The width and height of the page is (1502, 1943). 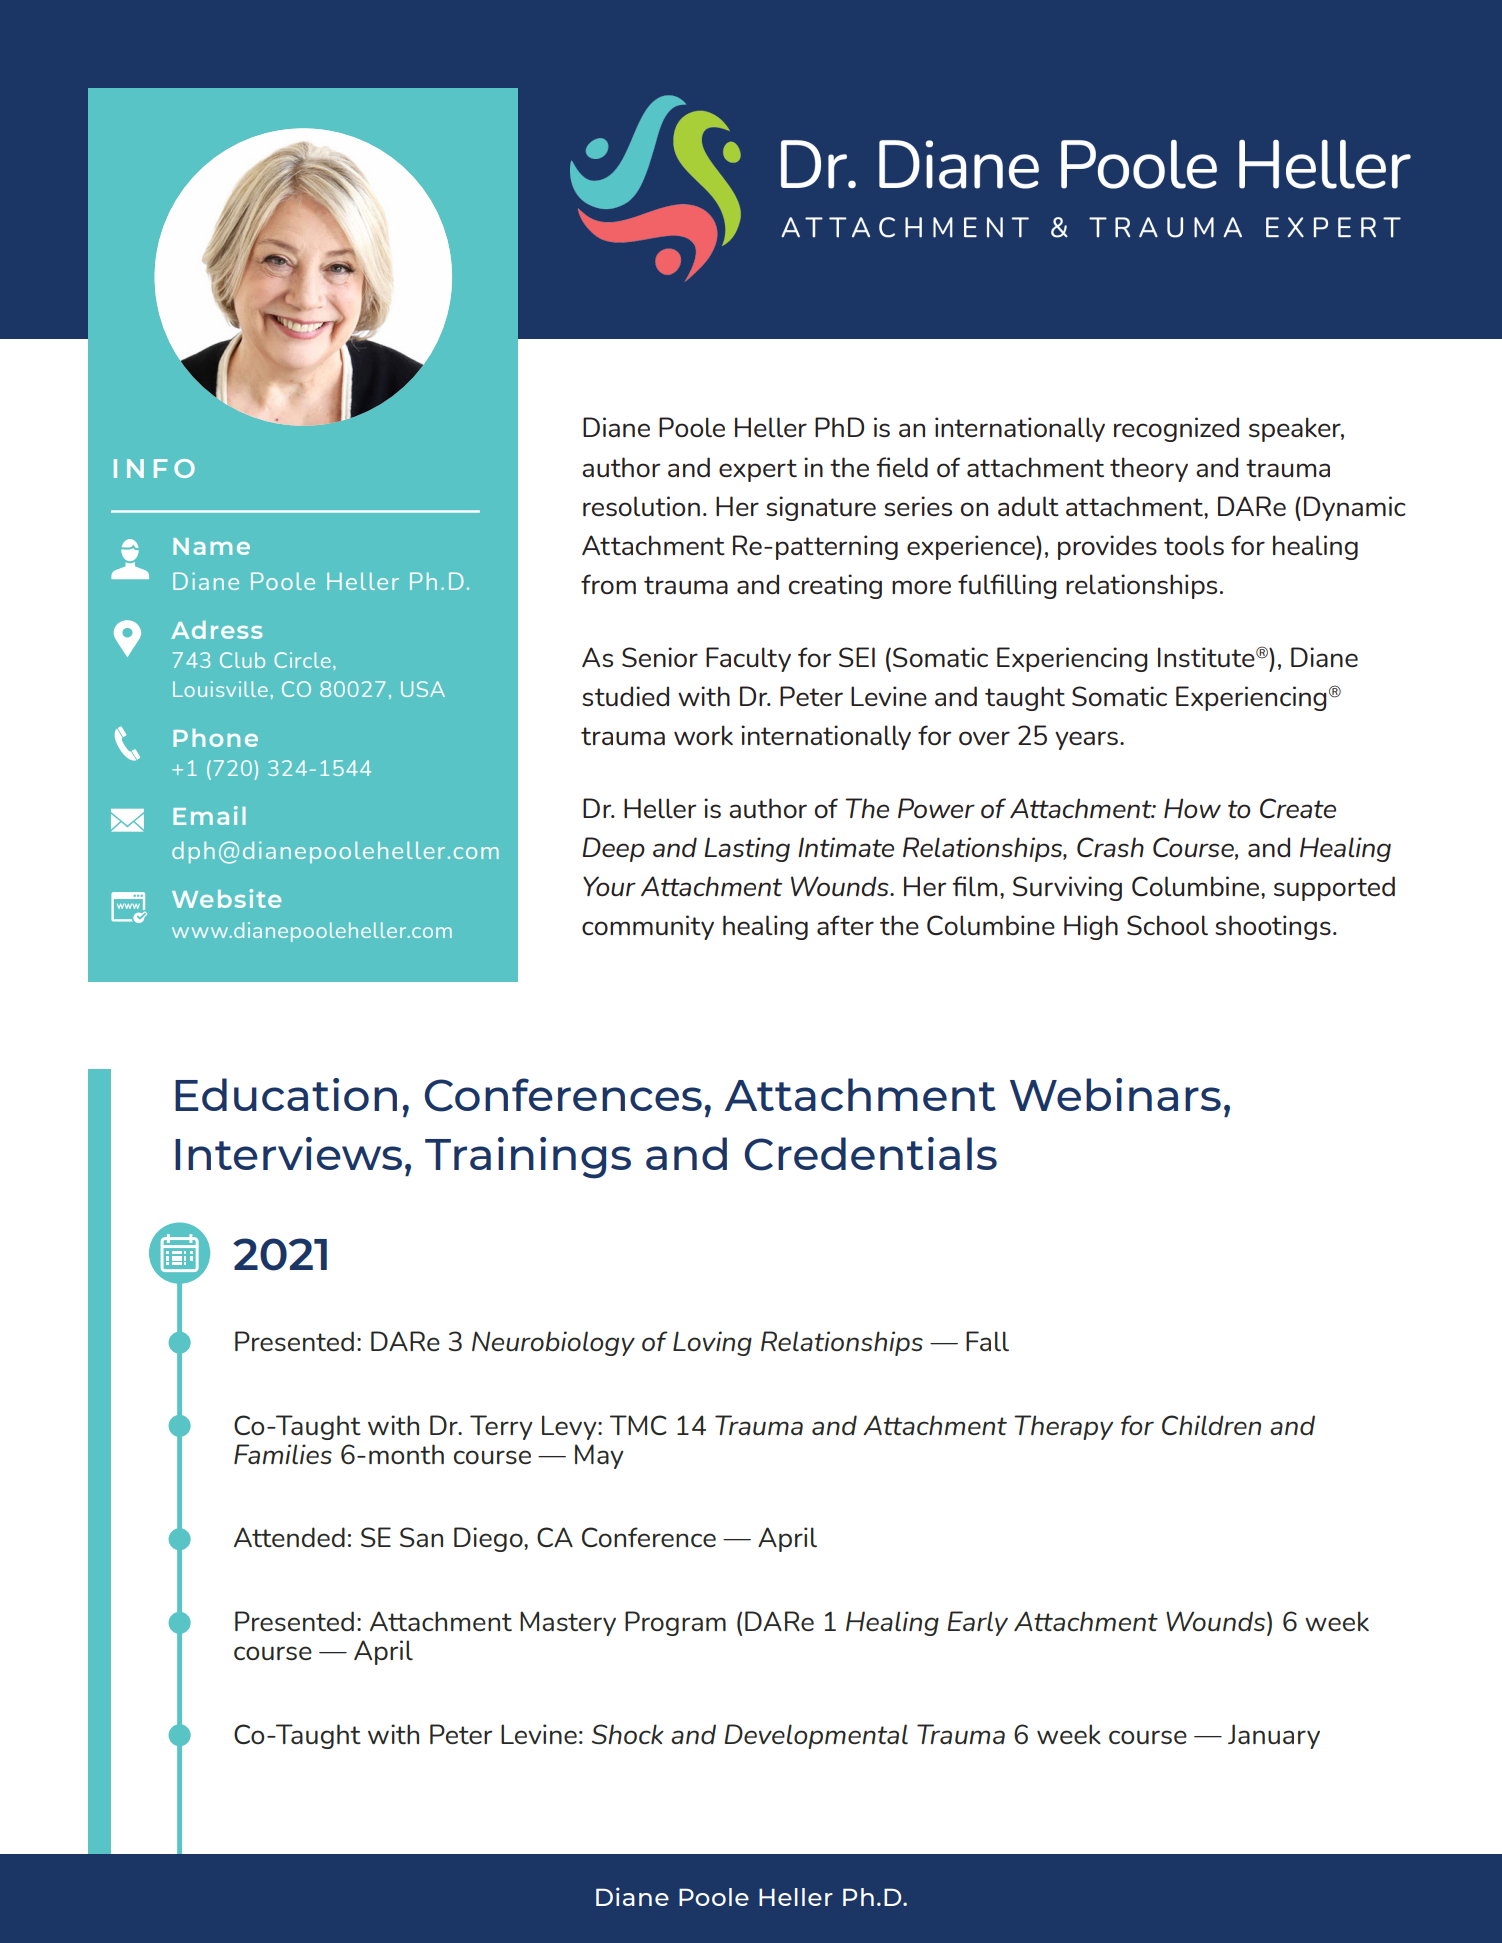 What do you see at coordinates (747, 849) in the page?
I see `Lasting` at bounding box center [747, 849].
